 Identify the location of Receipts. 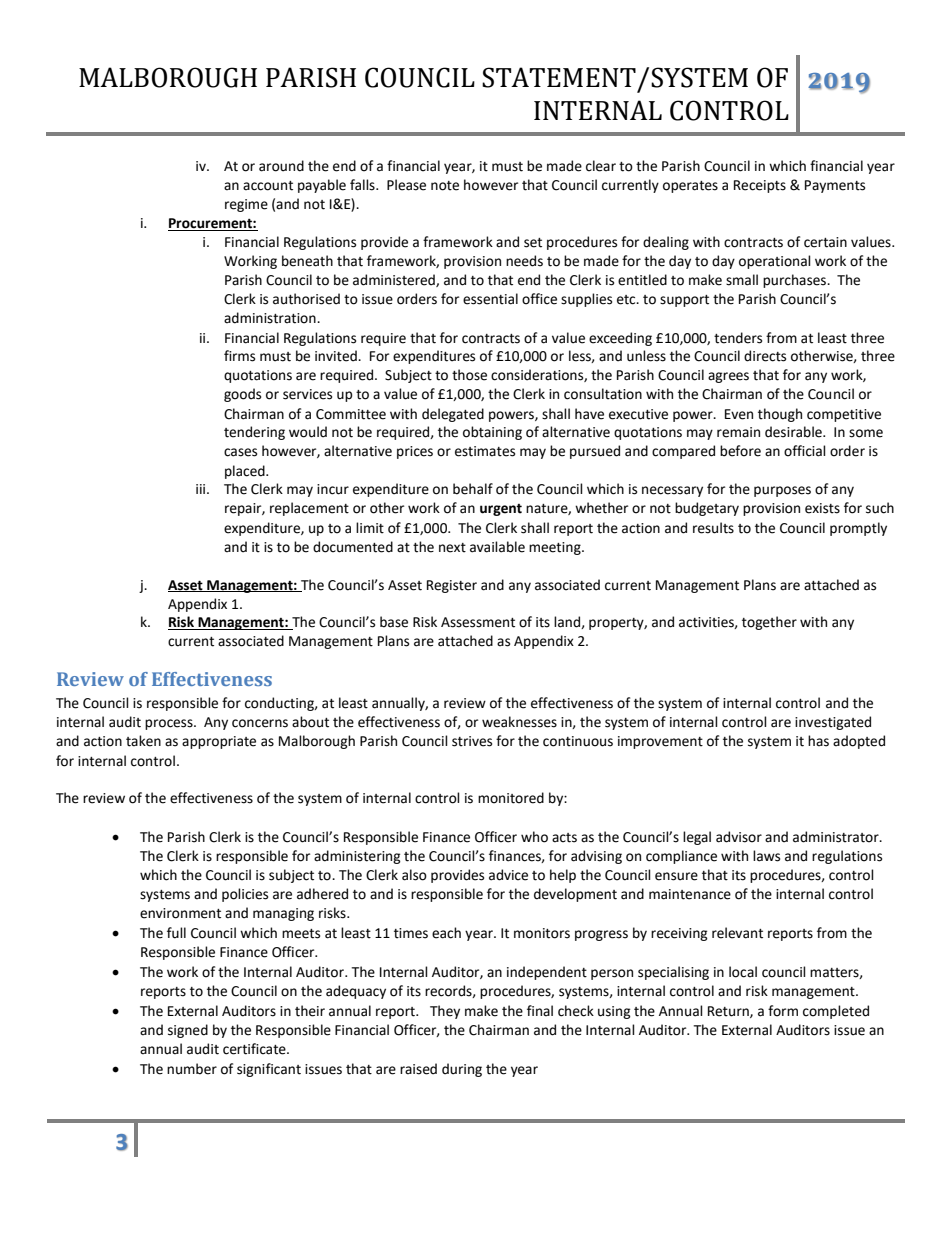
(760, 186).
